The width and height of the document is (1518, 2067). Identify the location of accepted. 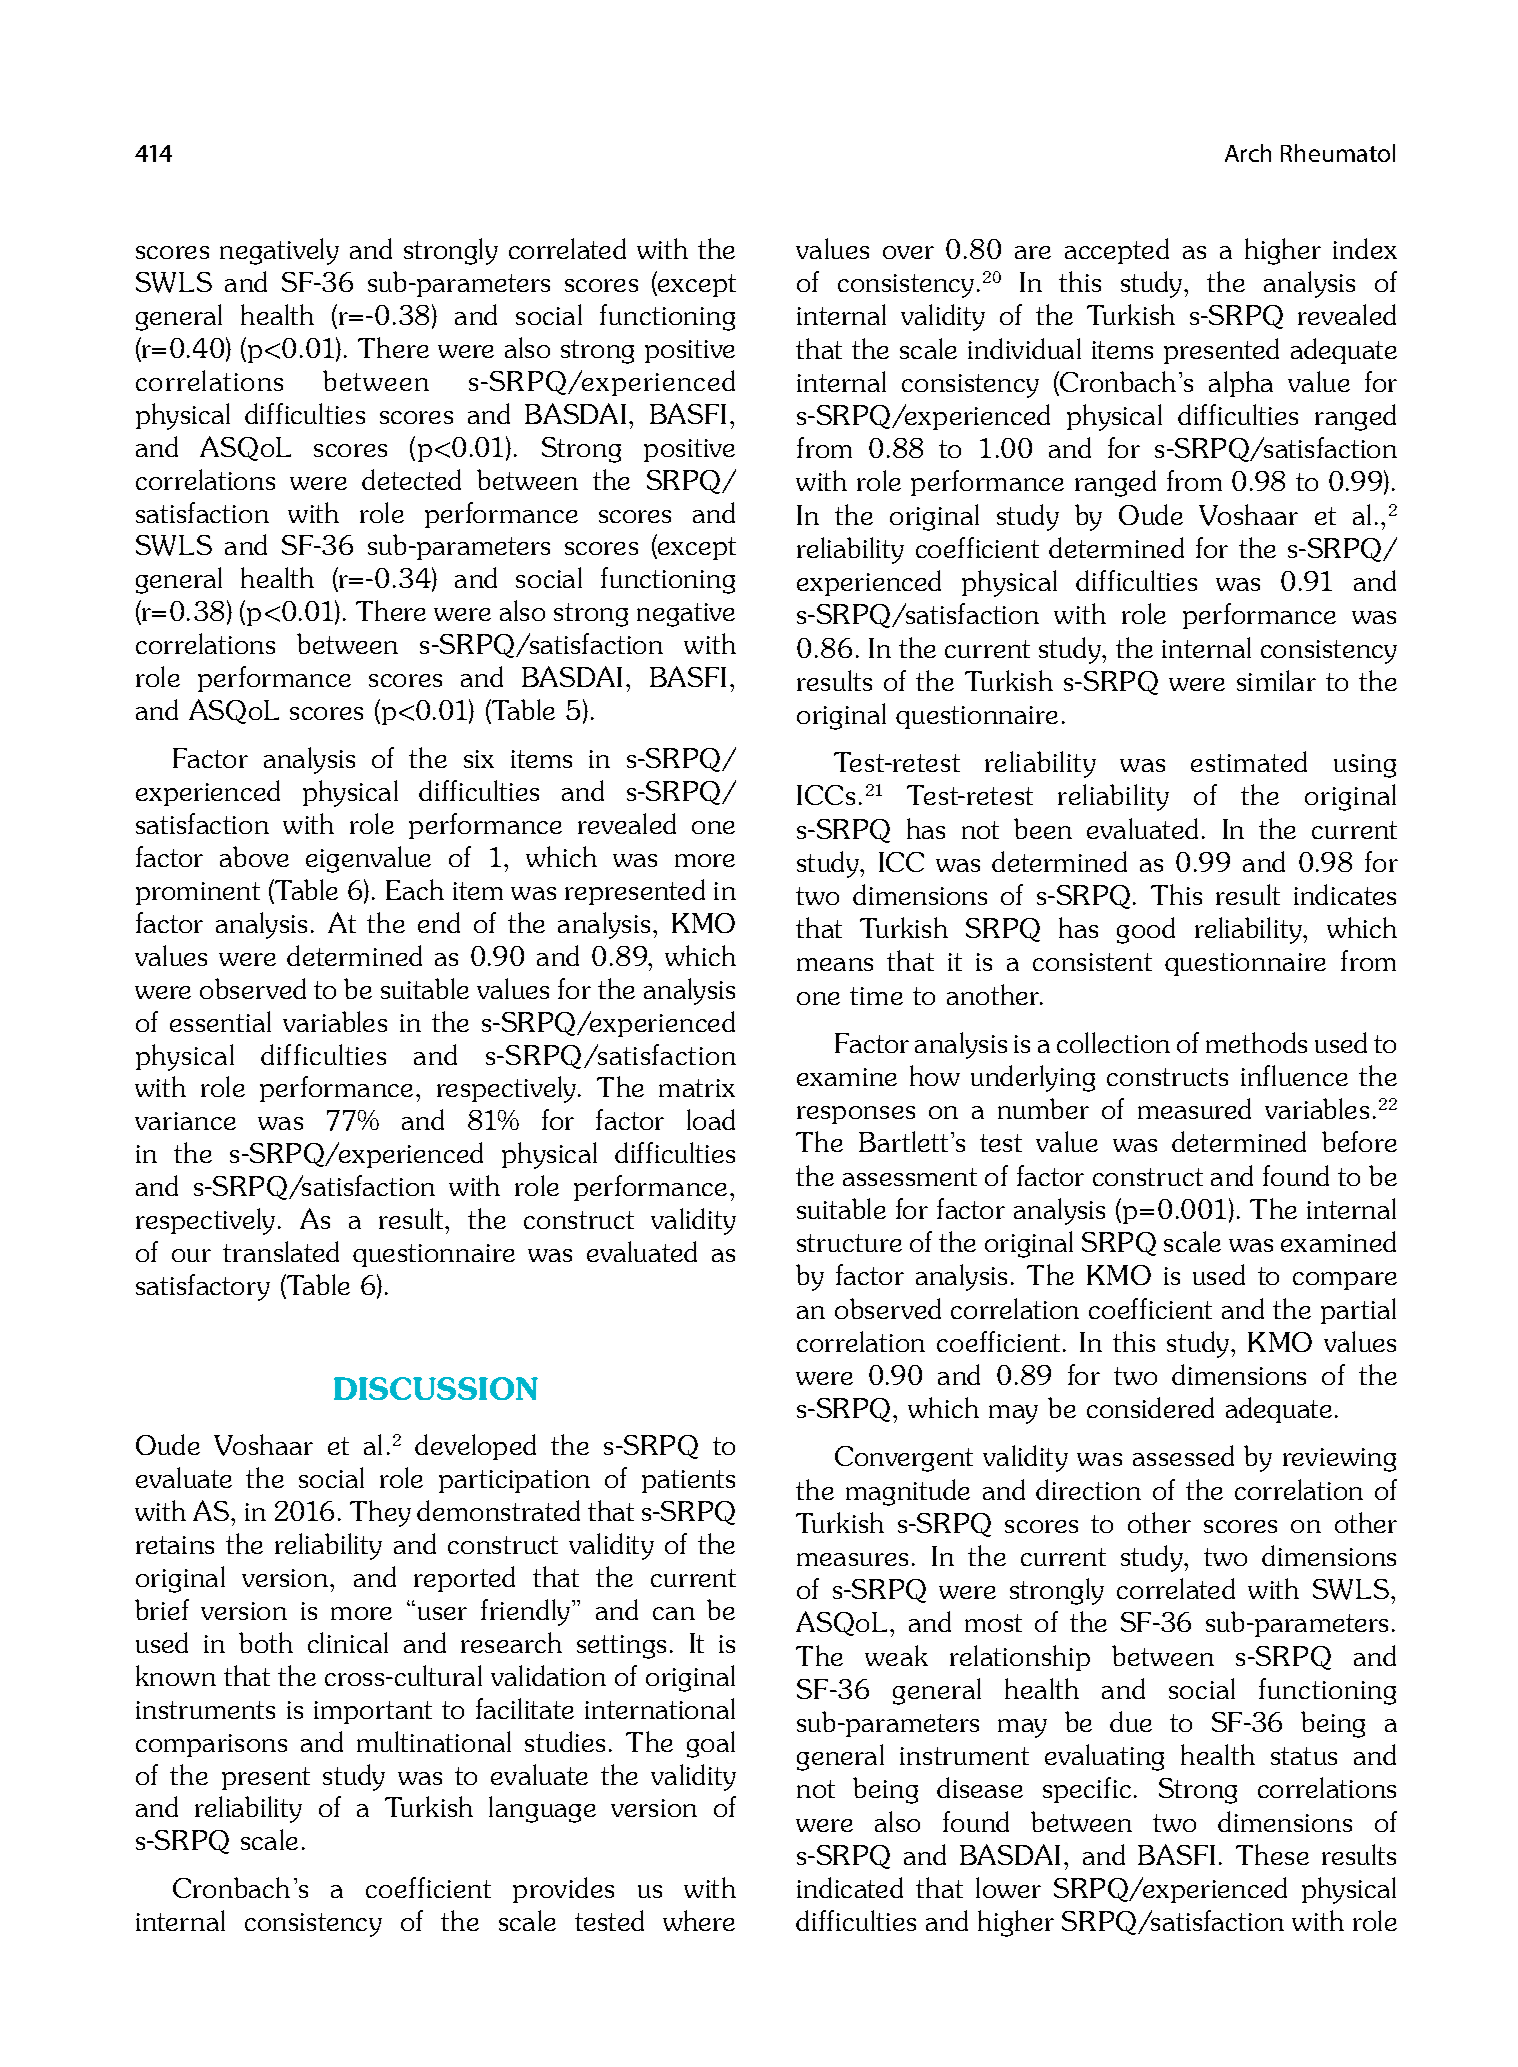
(1117, 251).
